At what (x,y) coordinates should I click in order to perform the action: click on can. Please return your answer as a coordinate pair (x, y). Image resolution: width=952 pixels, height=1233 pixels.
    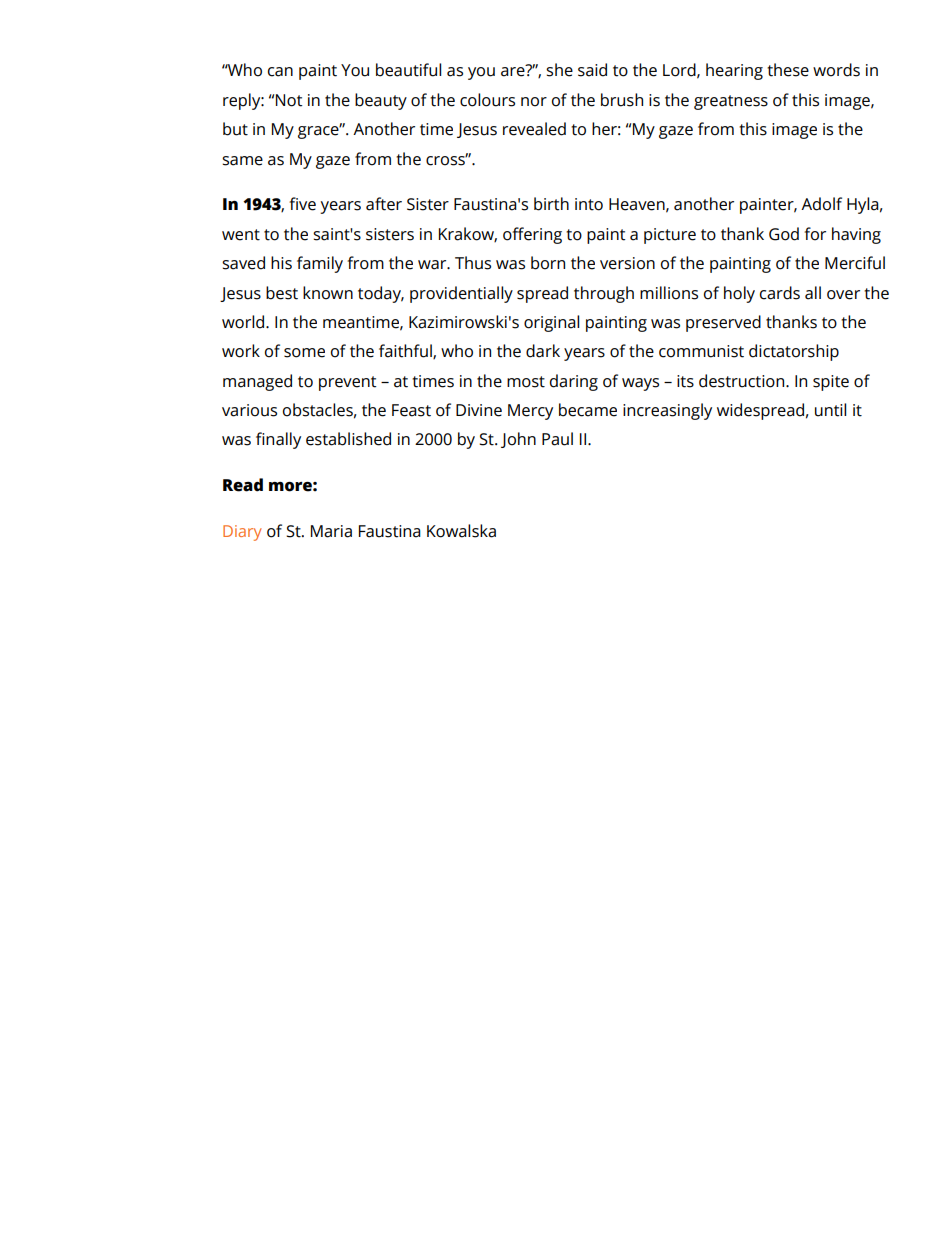
    Looking at the image, I should click on (280, 72).
